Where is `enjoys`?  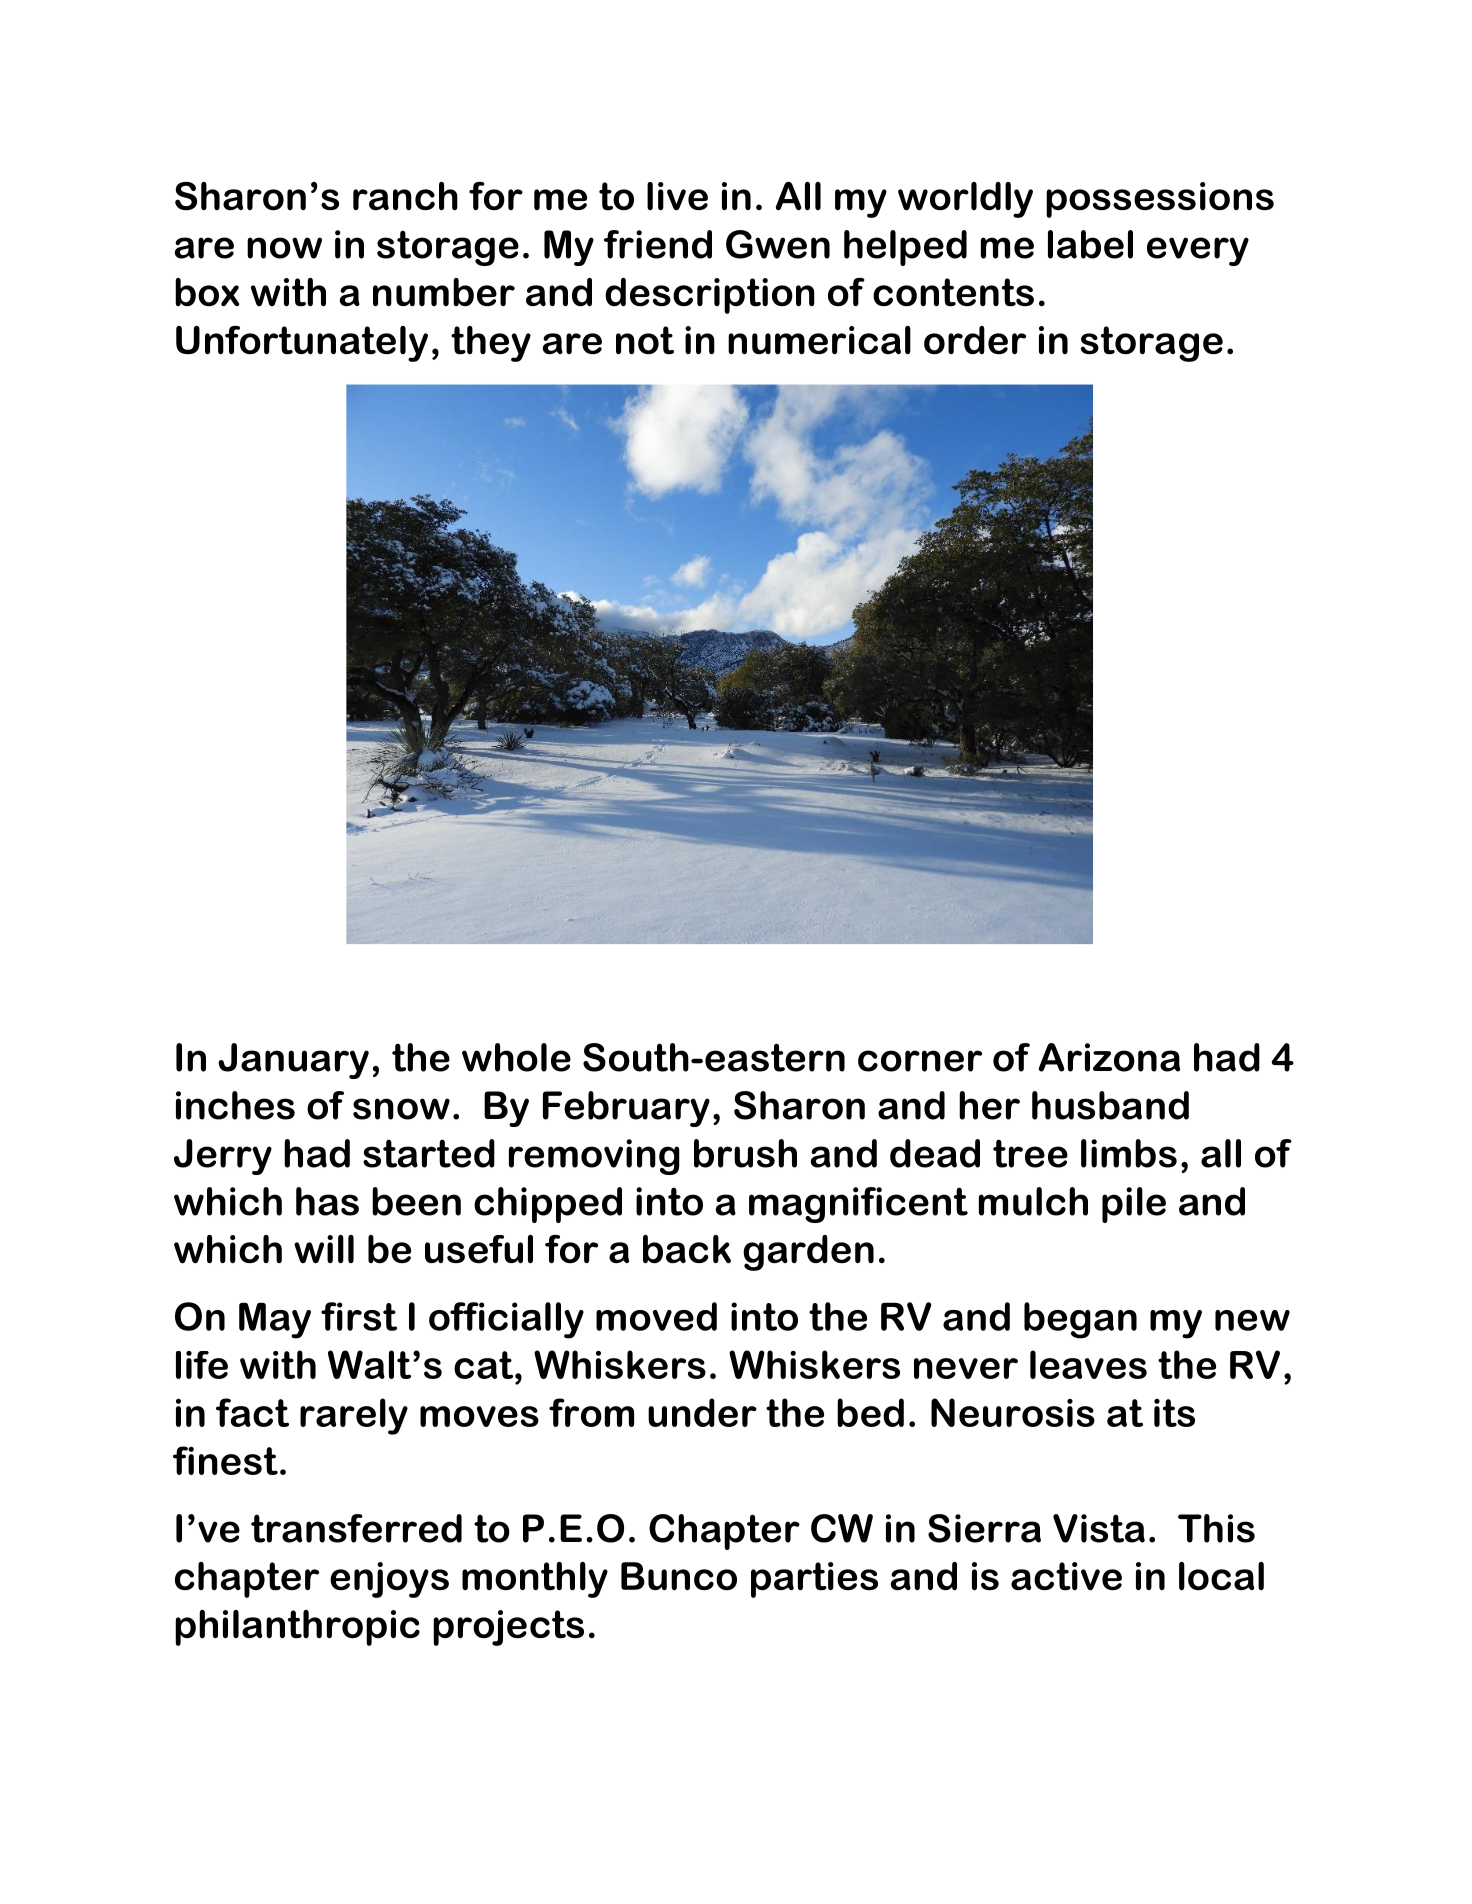
enjoys is located at coordinates (389, 1580).
